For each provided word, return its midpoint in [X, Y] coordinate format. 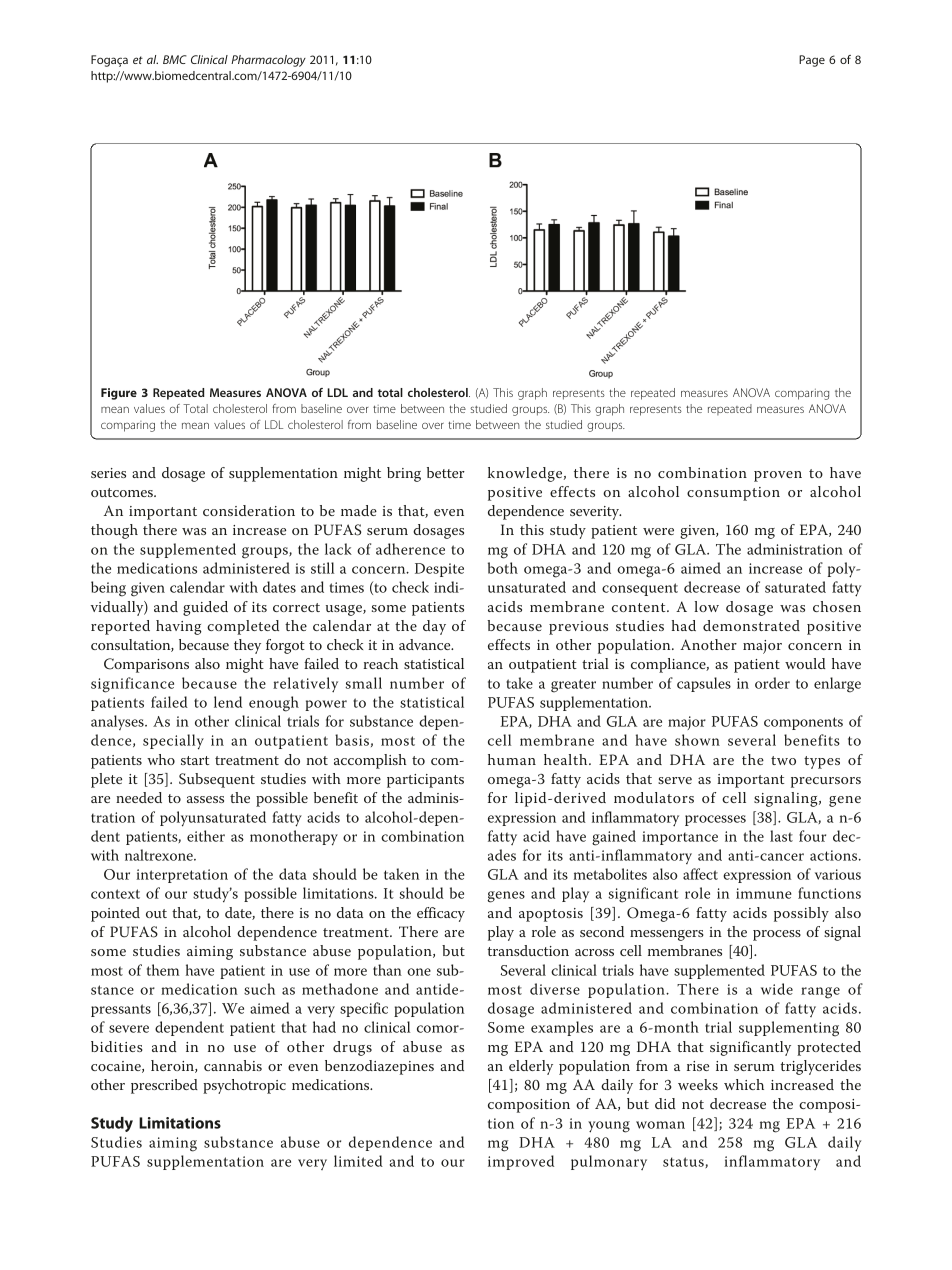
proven [778, 476]
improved [521, 1162]
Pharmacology [268, 61]
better [446, 472]
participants [425, 781]
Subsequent [217, 780]
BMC [175, 59]
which [744, 1084]
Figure [119, 394]
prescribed [164, 1086]
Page [812, 61]
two [783, 760]
